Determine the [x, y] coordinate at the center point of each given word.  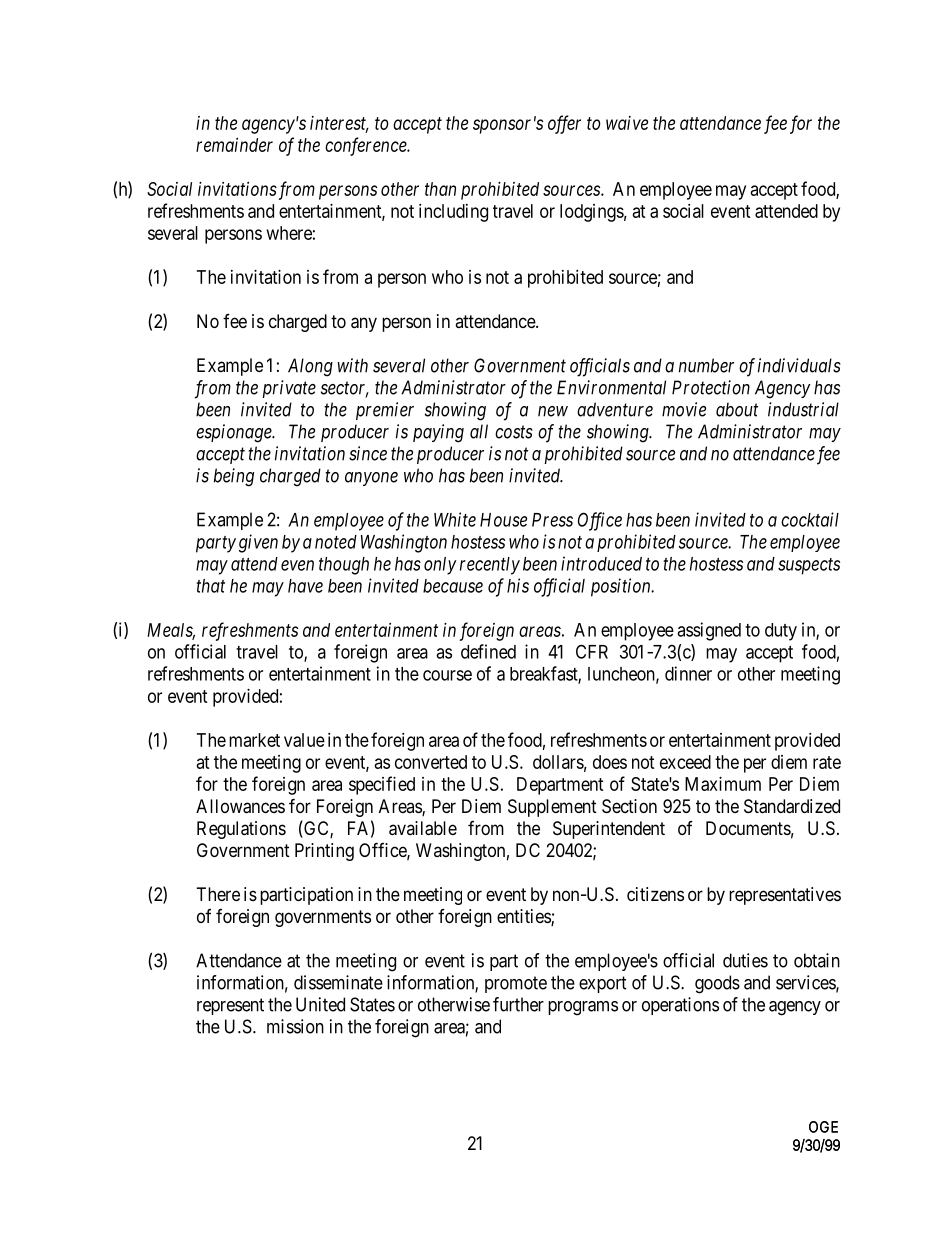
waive [627, 123]
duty [781, 632]
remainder [234, 145]
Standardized [792, 806]
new [553, 411]
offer [564, 124]
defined [488, 651]
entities [524, 917]
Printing [324, 852]
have [305, 586]
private [289, 389]
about [737, 409]
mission [295, 1026]
